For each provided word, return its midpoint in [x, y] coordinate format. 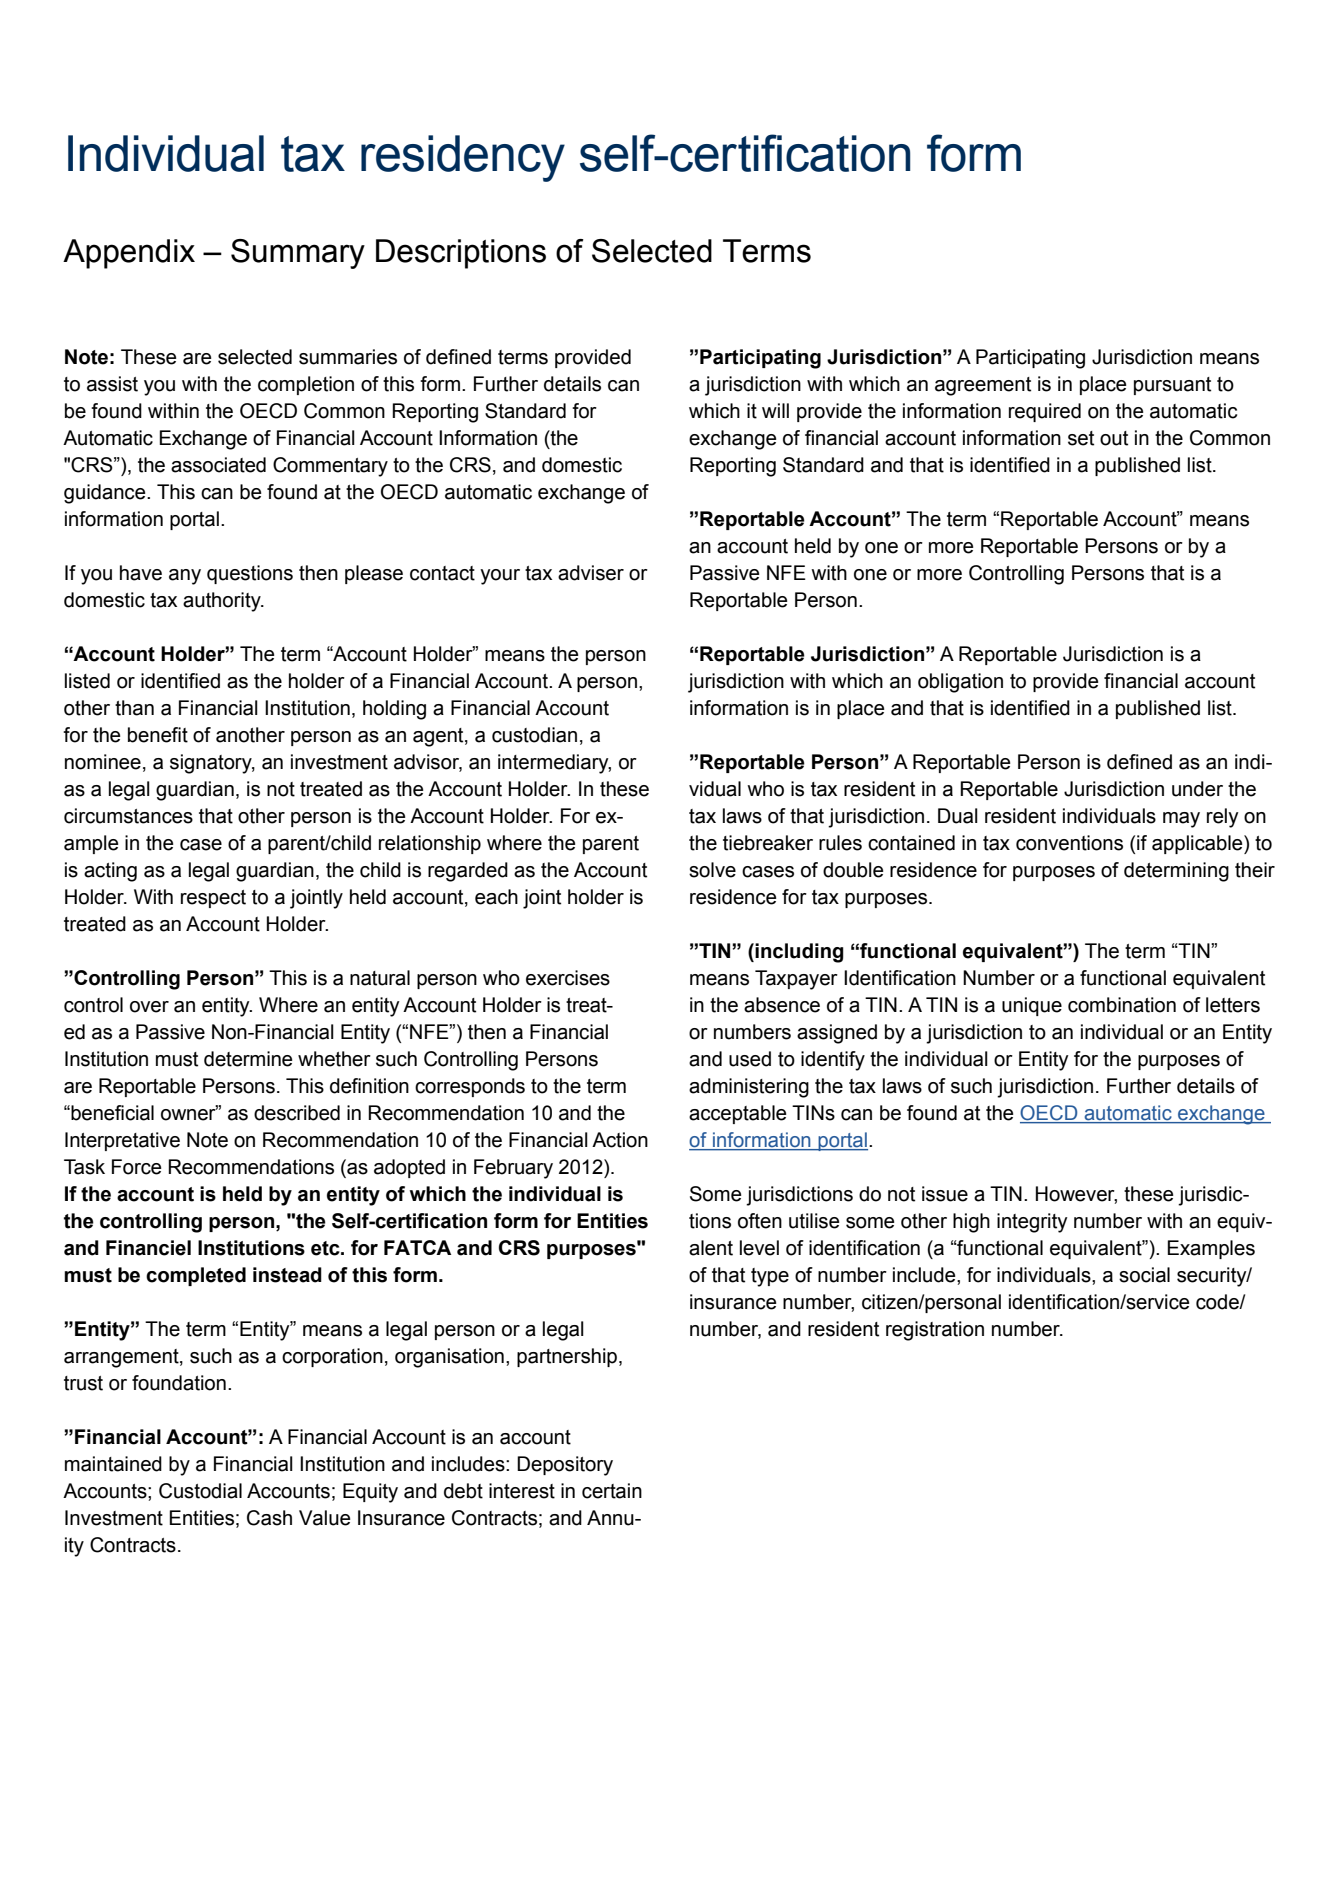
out [1114, 438]
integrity [1032, 1223]
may [1181, 820]
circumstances [128, 816]
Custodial [200, 1491]
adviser [591, 573]
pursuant [1172, 386]
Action [620, 1140]
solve [712, 870]
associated [218, 465]
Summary [298, 254]
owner [189, 1114]
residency [463, 158]
